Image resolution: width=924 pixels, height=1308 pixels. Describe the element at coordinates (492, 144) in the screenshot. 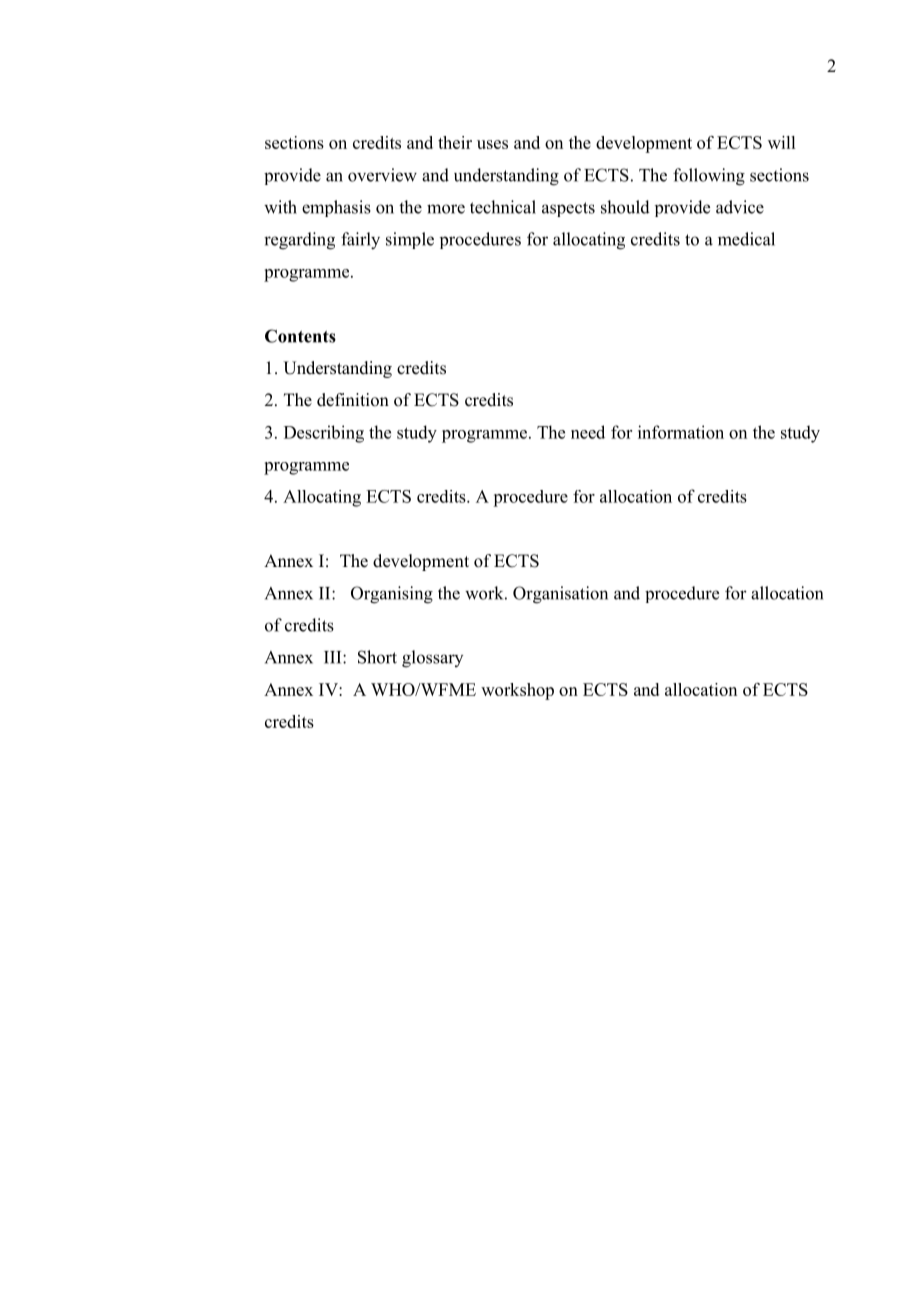

I see `uses` at that location.
